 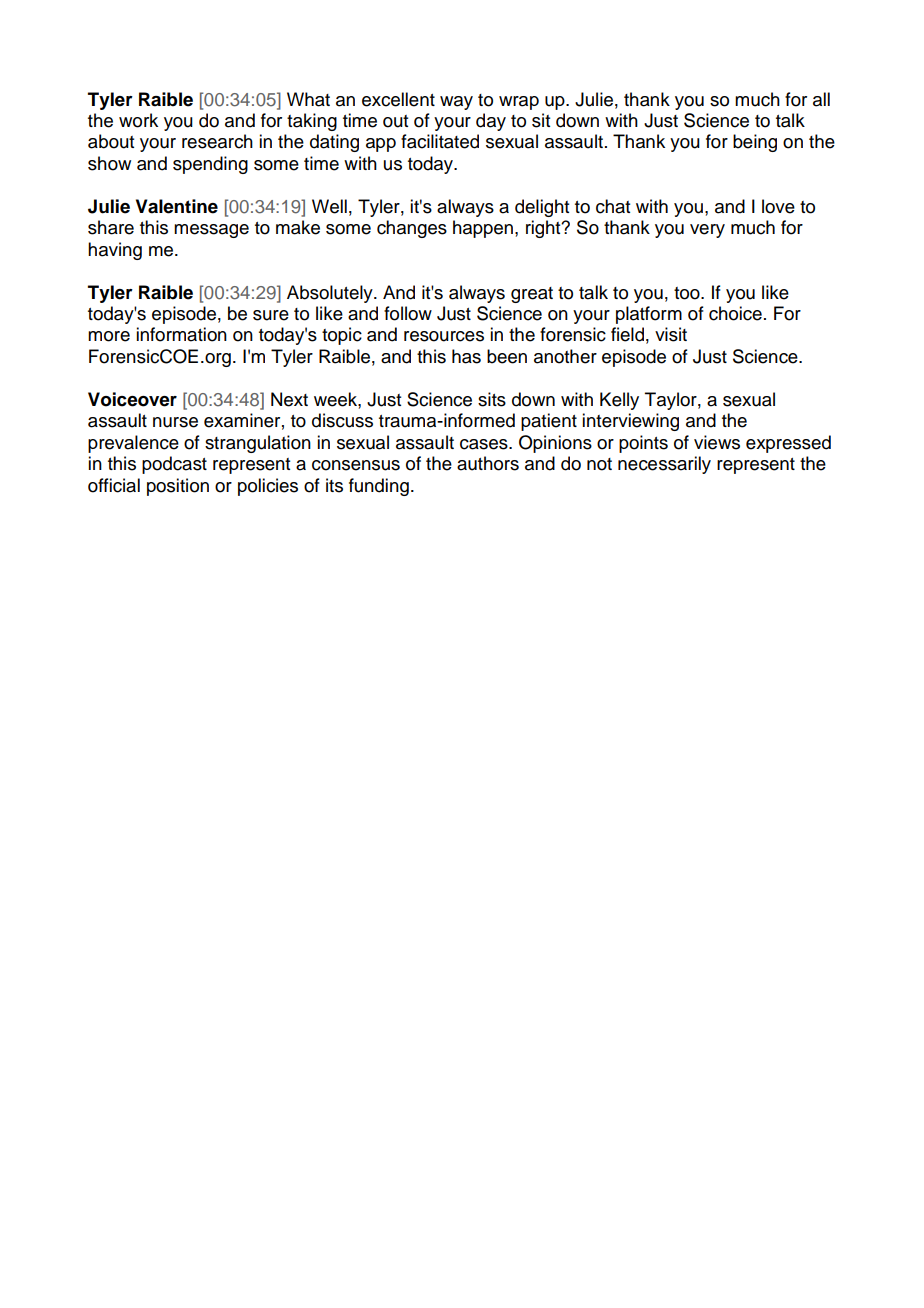 What do you see at coordinates (821, 99) in the document?
I see `all` at bounding box center [821, 99].
